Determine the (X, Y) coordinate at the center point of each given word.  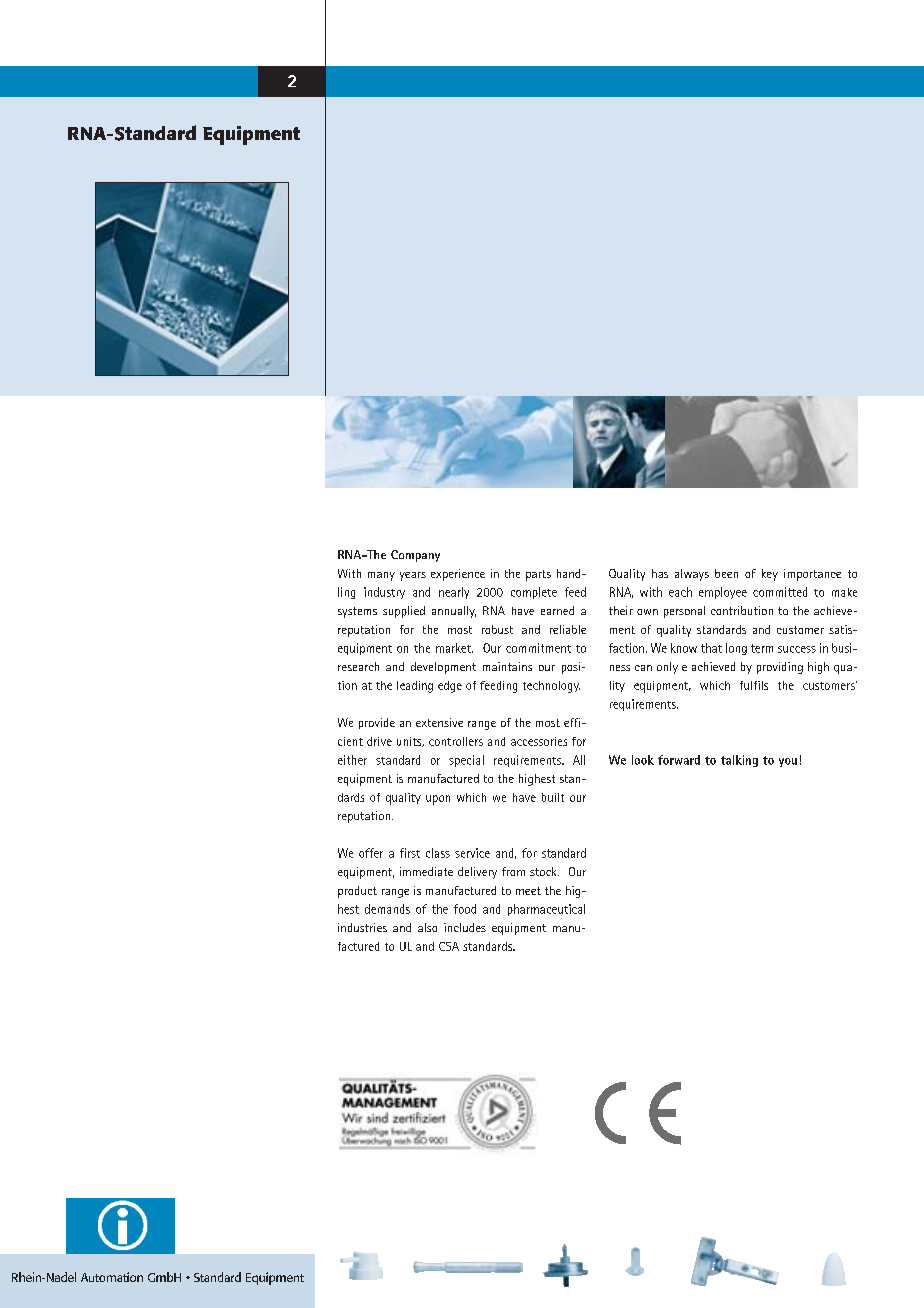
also (427, 927)
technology (551, 687)
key (770, 575)
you (788, 762)
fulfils (754, 685)
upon (438, 800)
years (413, 576)
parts (538, 575)
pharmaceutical (546, 910)
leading (415, 687)
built (553, 797)
